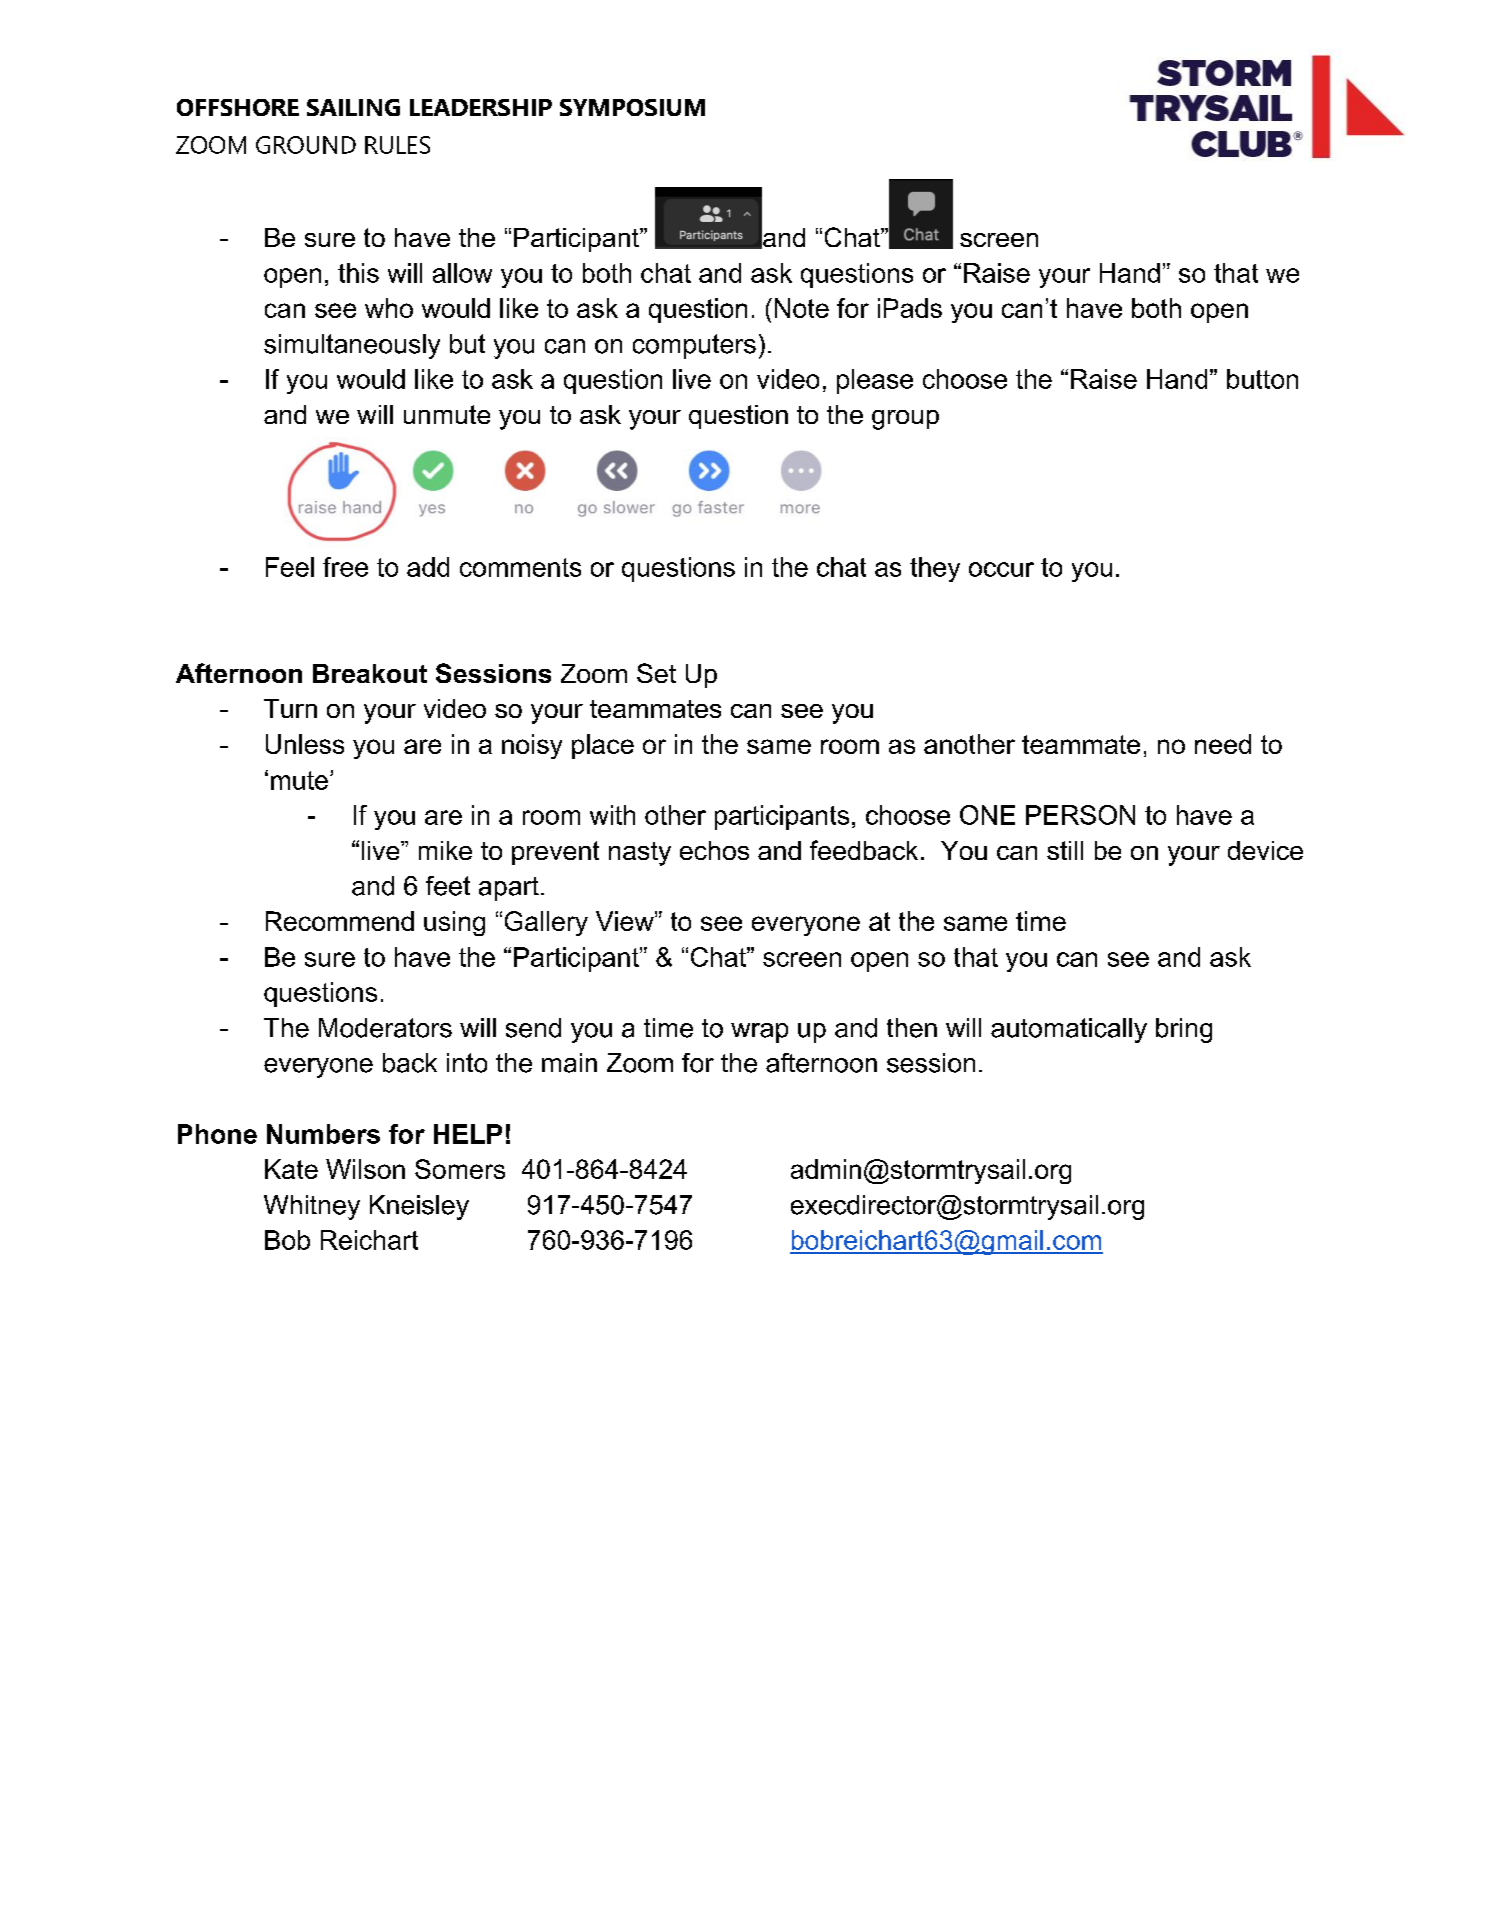  What do you see at coordinates (306, 145) in the screenshot?
I see `GROUND` at bounding box center [306, 145].
